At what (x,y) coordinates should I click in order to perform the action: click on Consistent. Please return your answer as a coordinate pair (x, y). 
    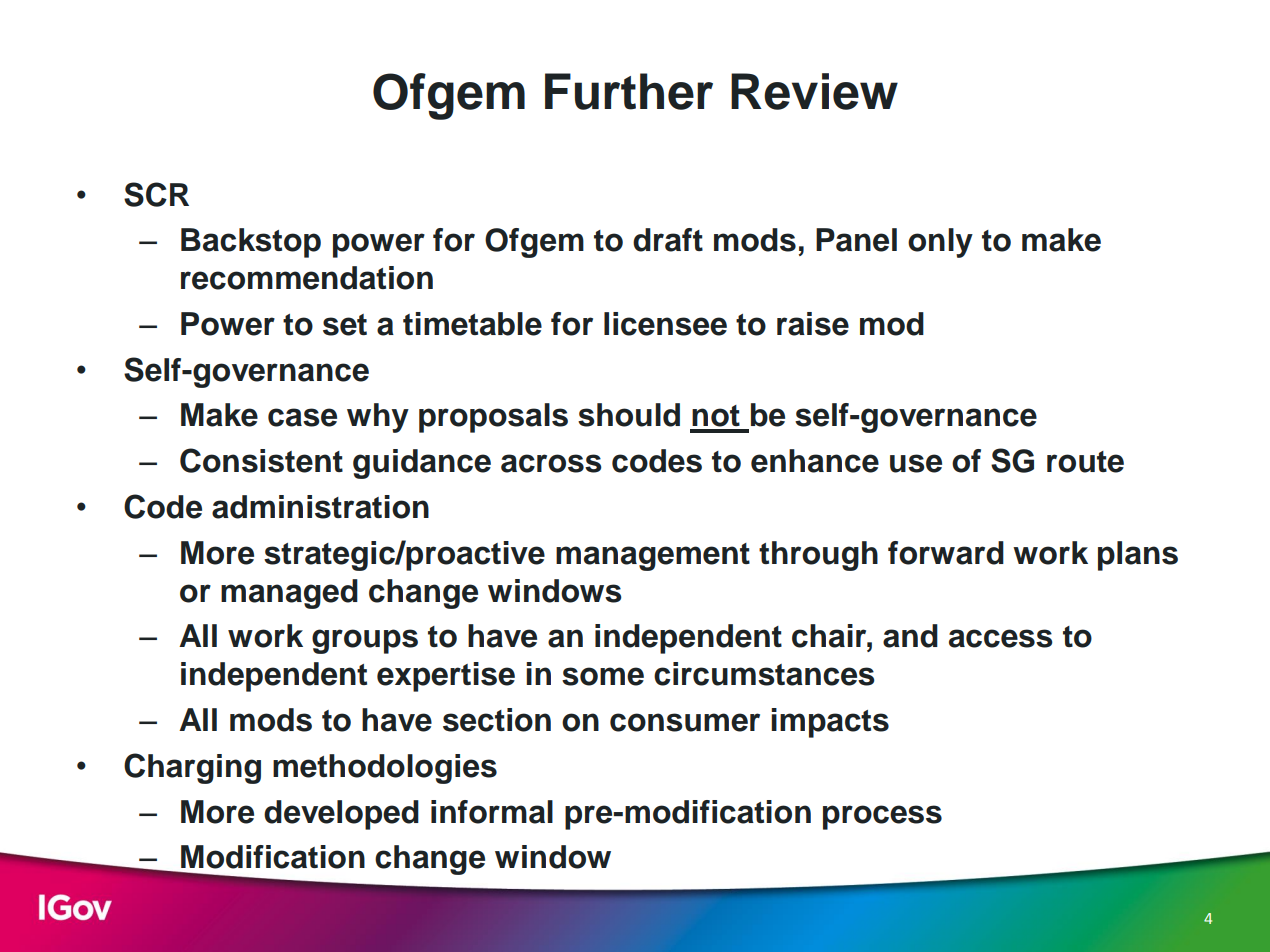
    Looking at the image, I should click on (261, 460).
